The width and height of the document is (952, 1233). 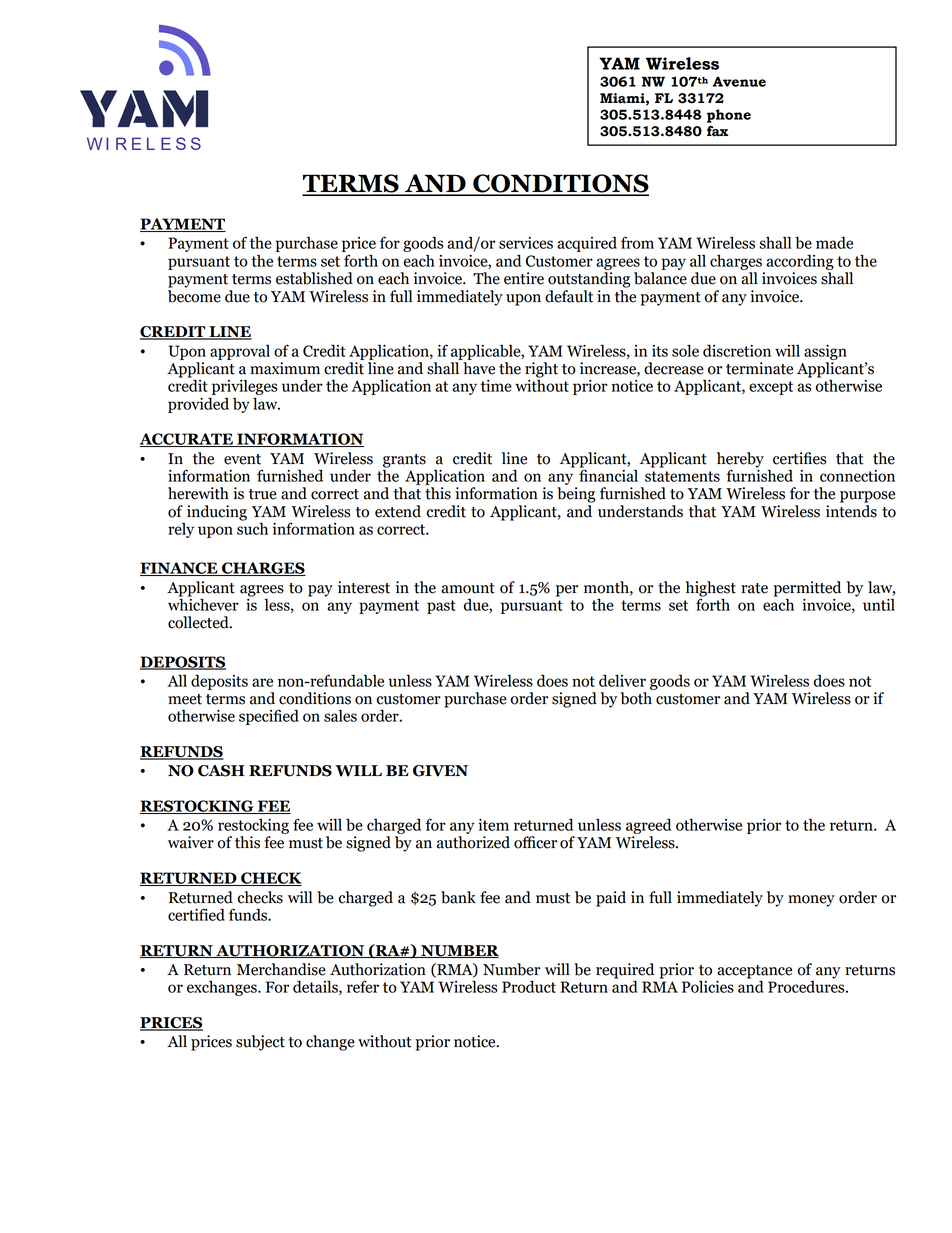 What do you see at coordinates (754, 973) in the document?
I see `acceptance` at bounding box center [754, 973].
